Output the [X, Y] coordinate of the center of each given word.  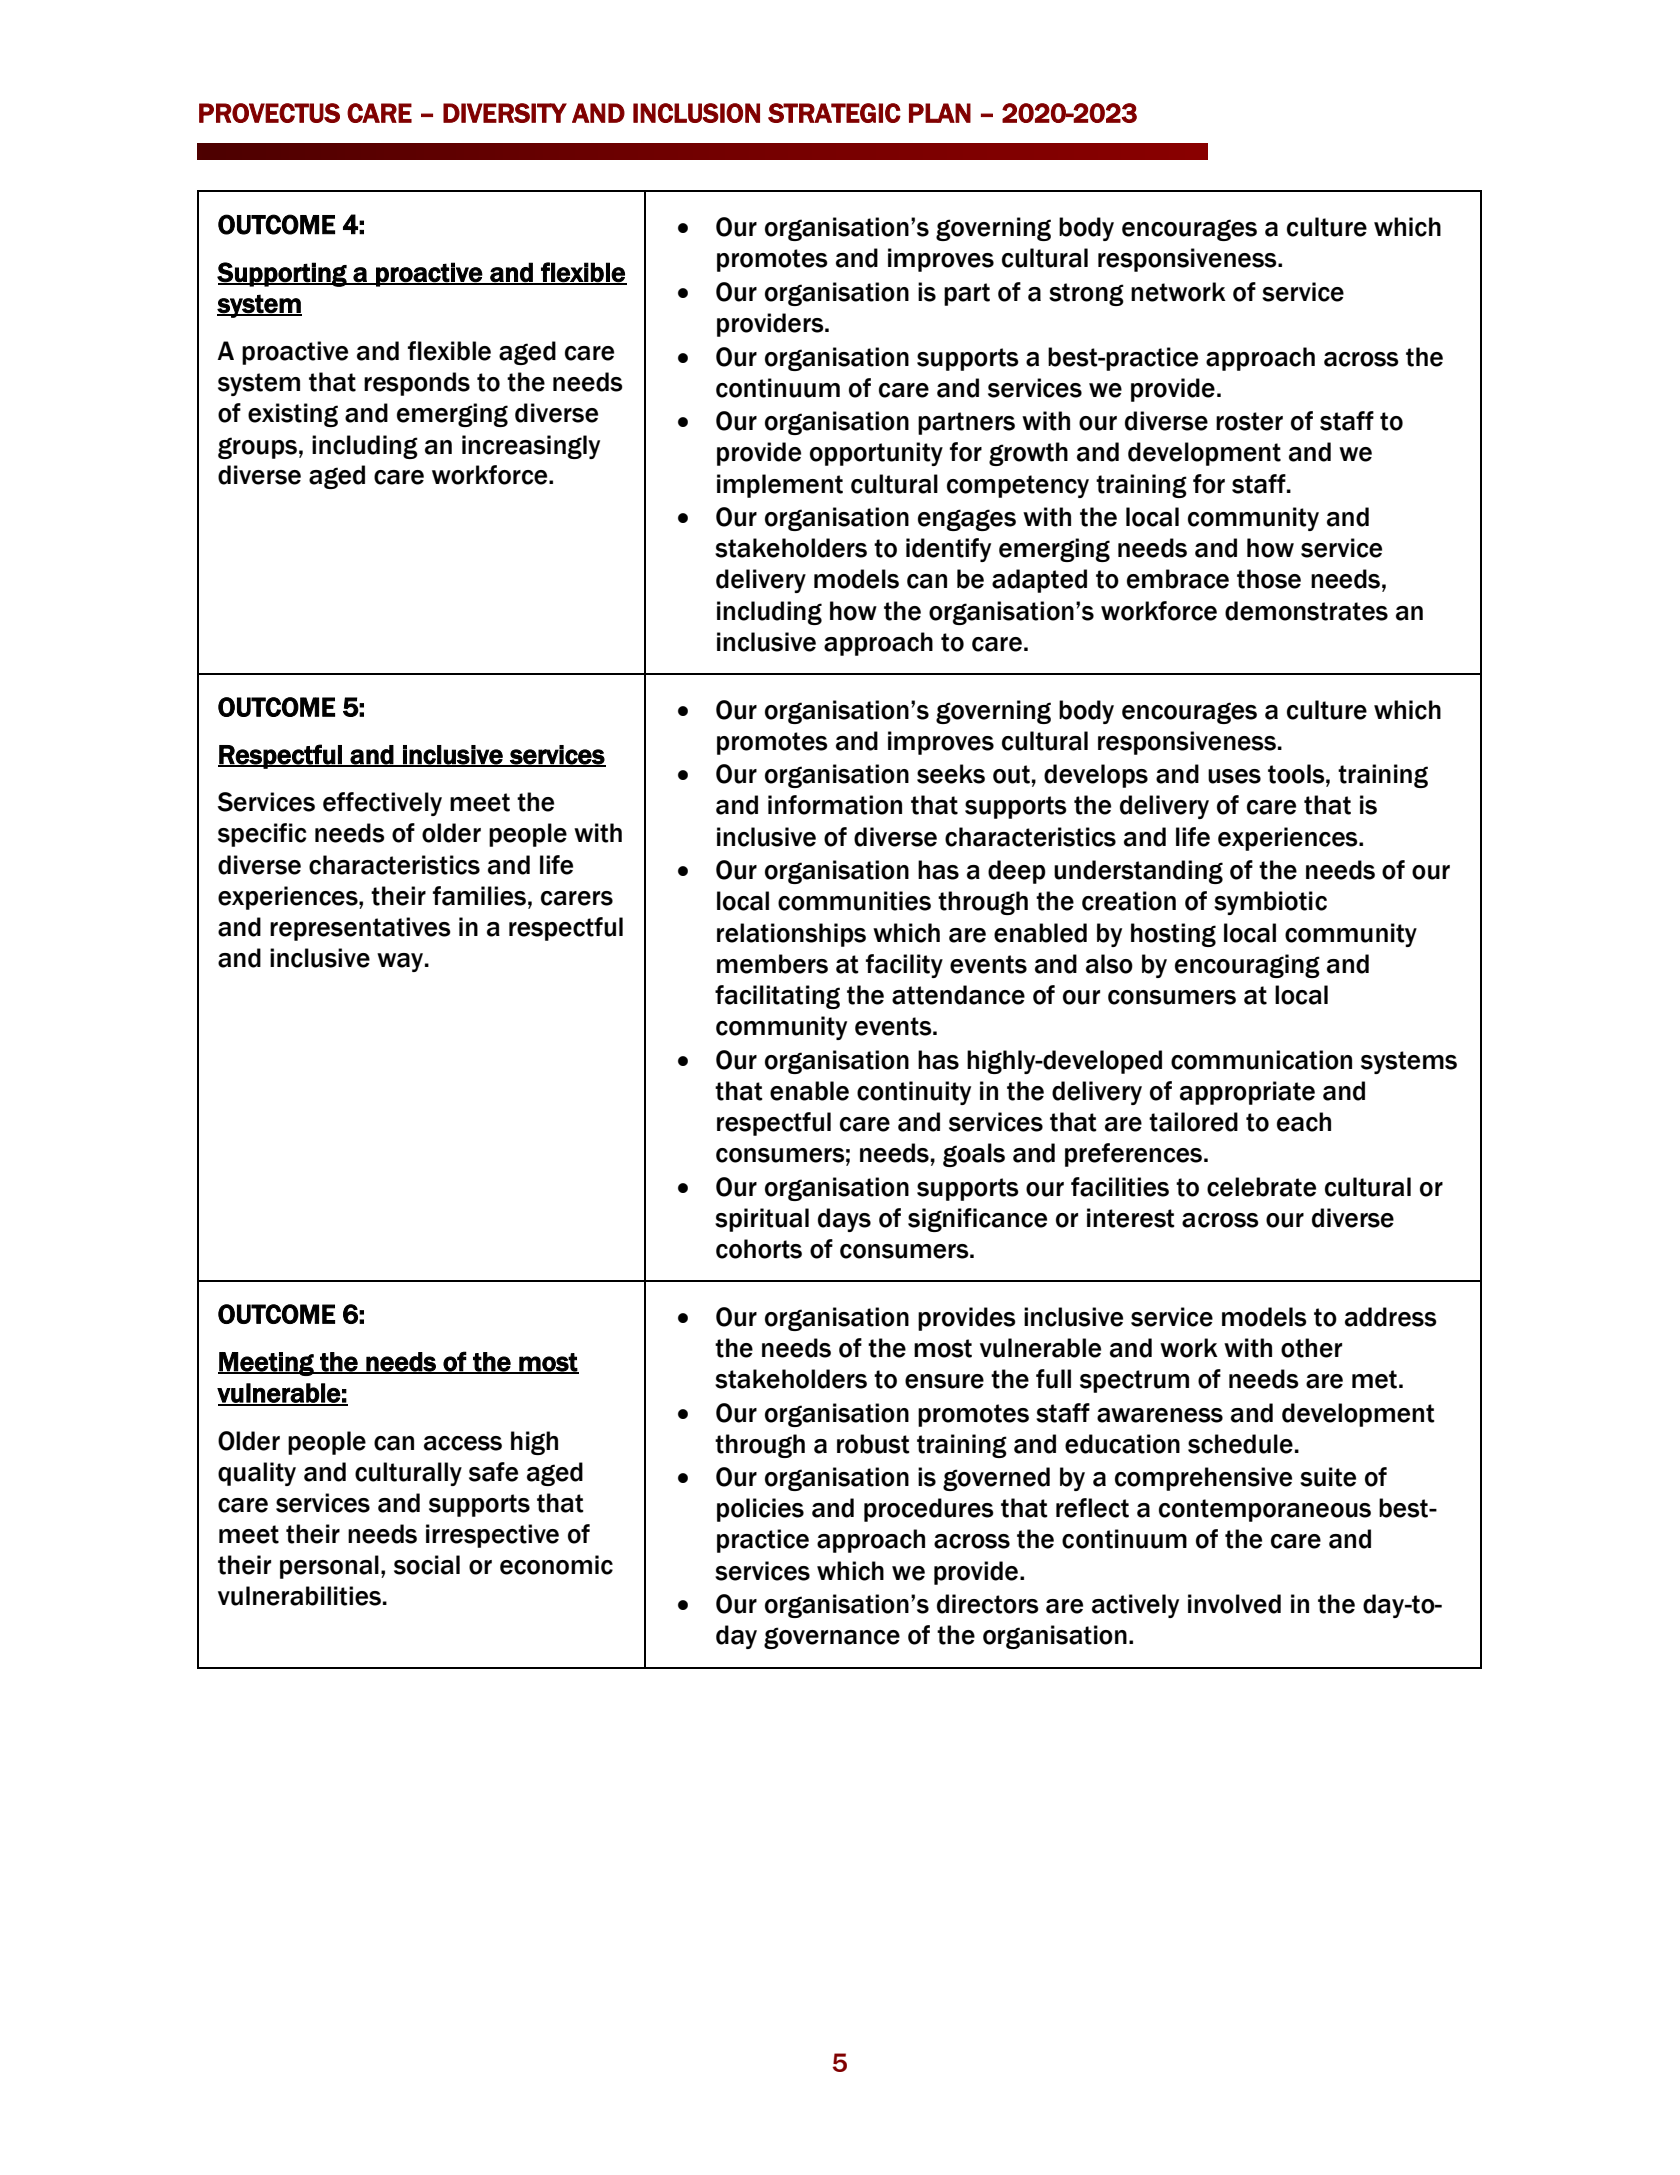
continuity [914, 1093]
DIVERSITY [505, 113]
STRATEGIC [834, 113]
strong [1086, 294]
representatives [360, 929]
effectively [382, 804]
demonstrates [1306, 611]
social [427, 1565]
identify [948, 550]
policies [760, 1510]
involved [1234, 1604]
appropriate [1247, 1093]
